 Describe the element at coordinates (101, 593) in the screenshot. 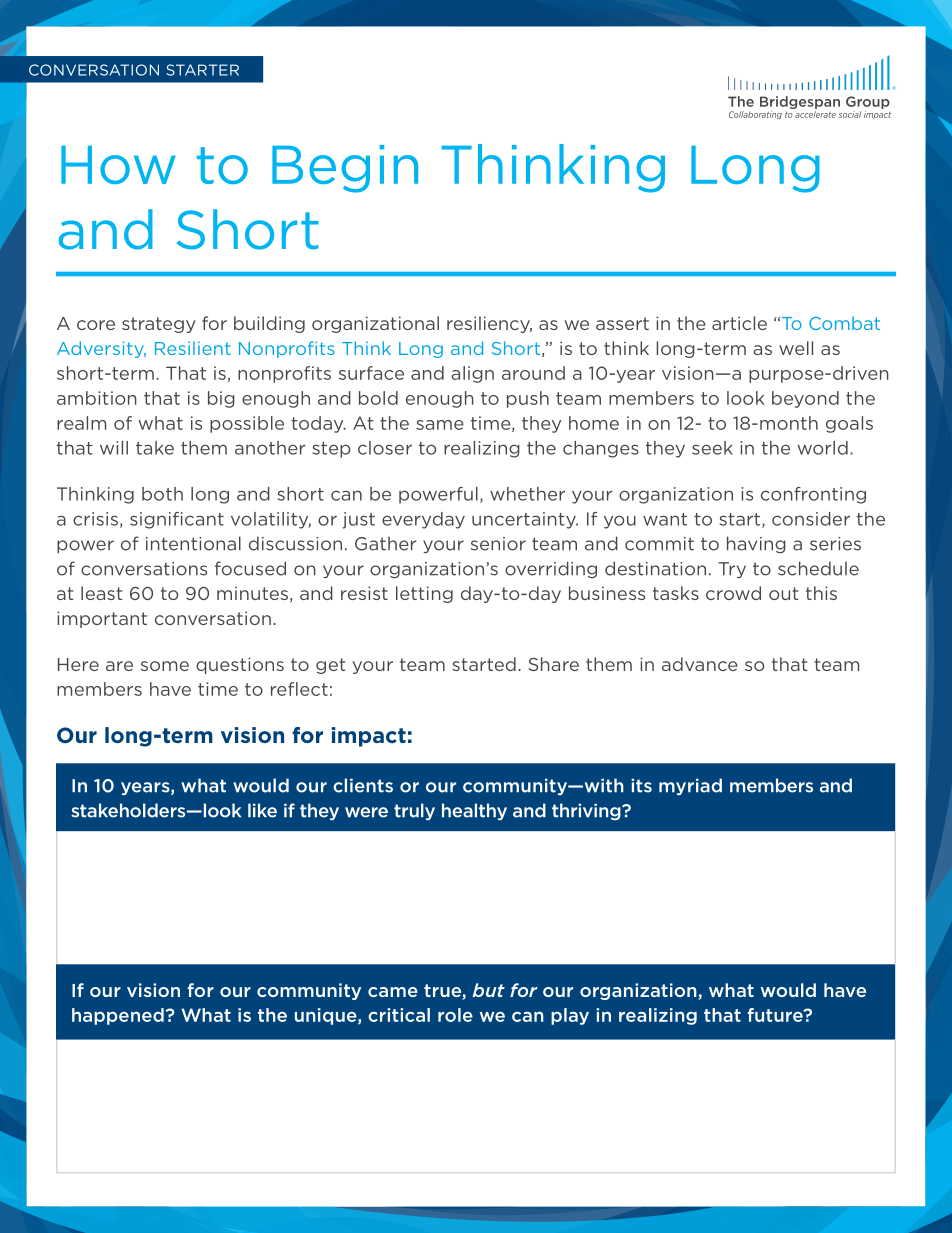

I see `least` at that location.
